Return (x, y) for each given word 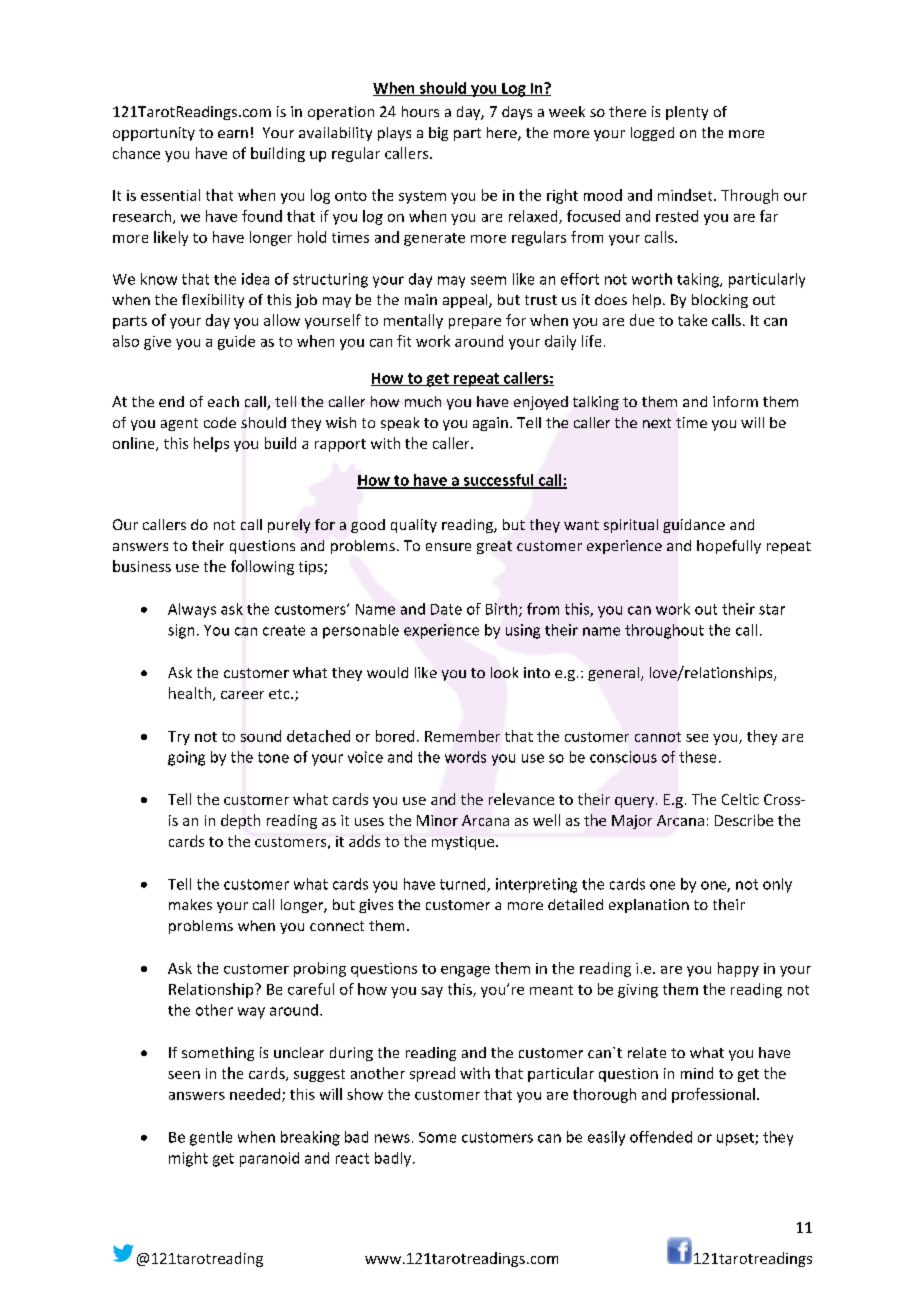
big (438, 134)
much (423, 401)
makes (190, 904)
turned (464, 885)
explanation (649, 906)
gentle (211, 1138)
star (772, 609)
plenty (687, 113)
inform (735, 401)
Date (446, 609)
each (223, 401)
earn (233, 134)
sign (181, 631)
